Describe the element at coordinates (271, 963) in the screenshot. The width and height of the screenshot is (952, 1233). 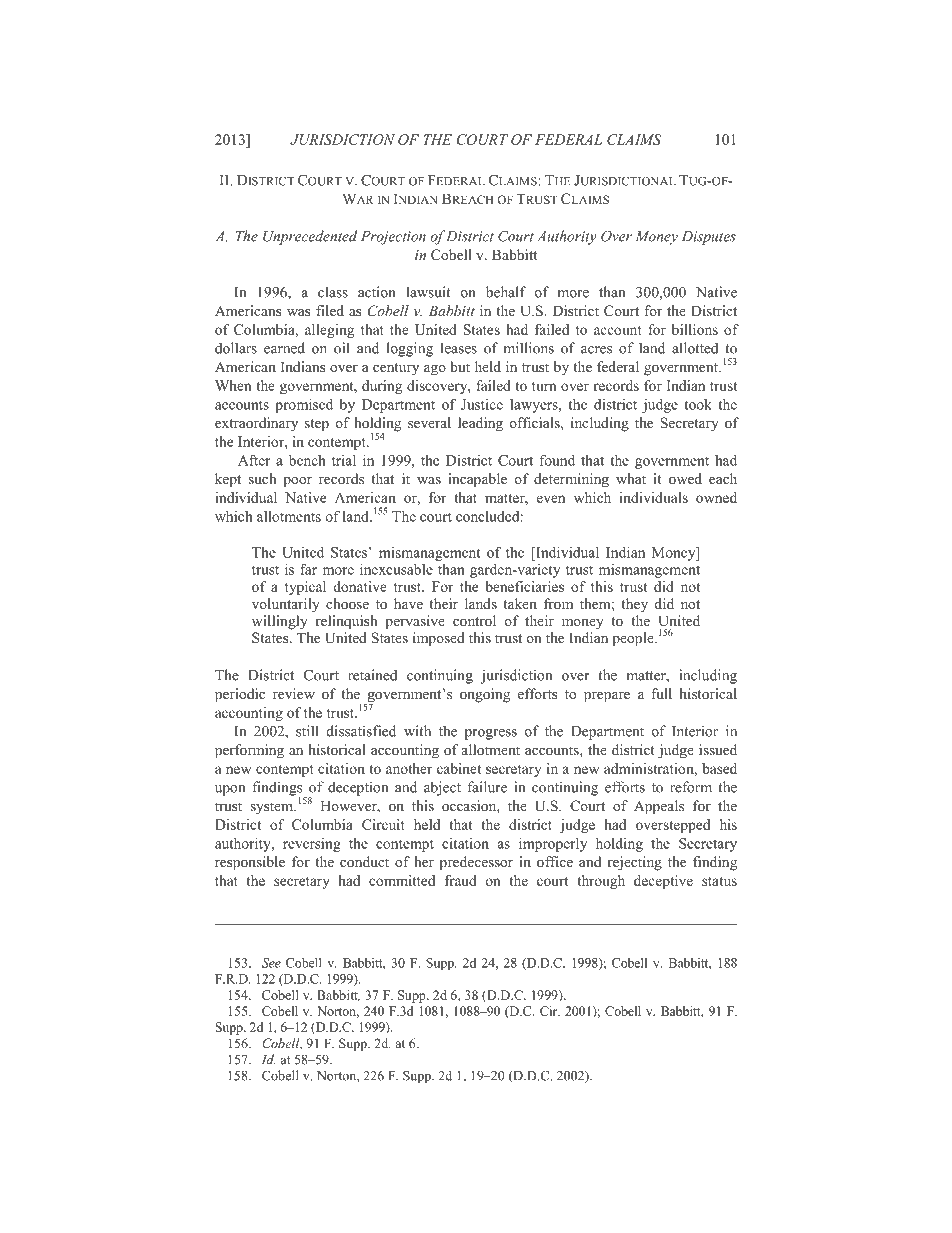
I see `See` at that location.
